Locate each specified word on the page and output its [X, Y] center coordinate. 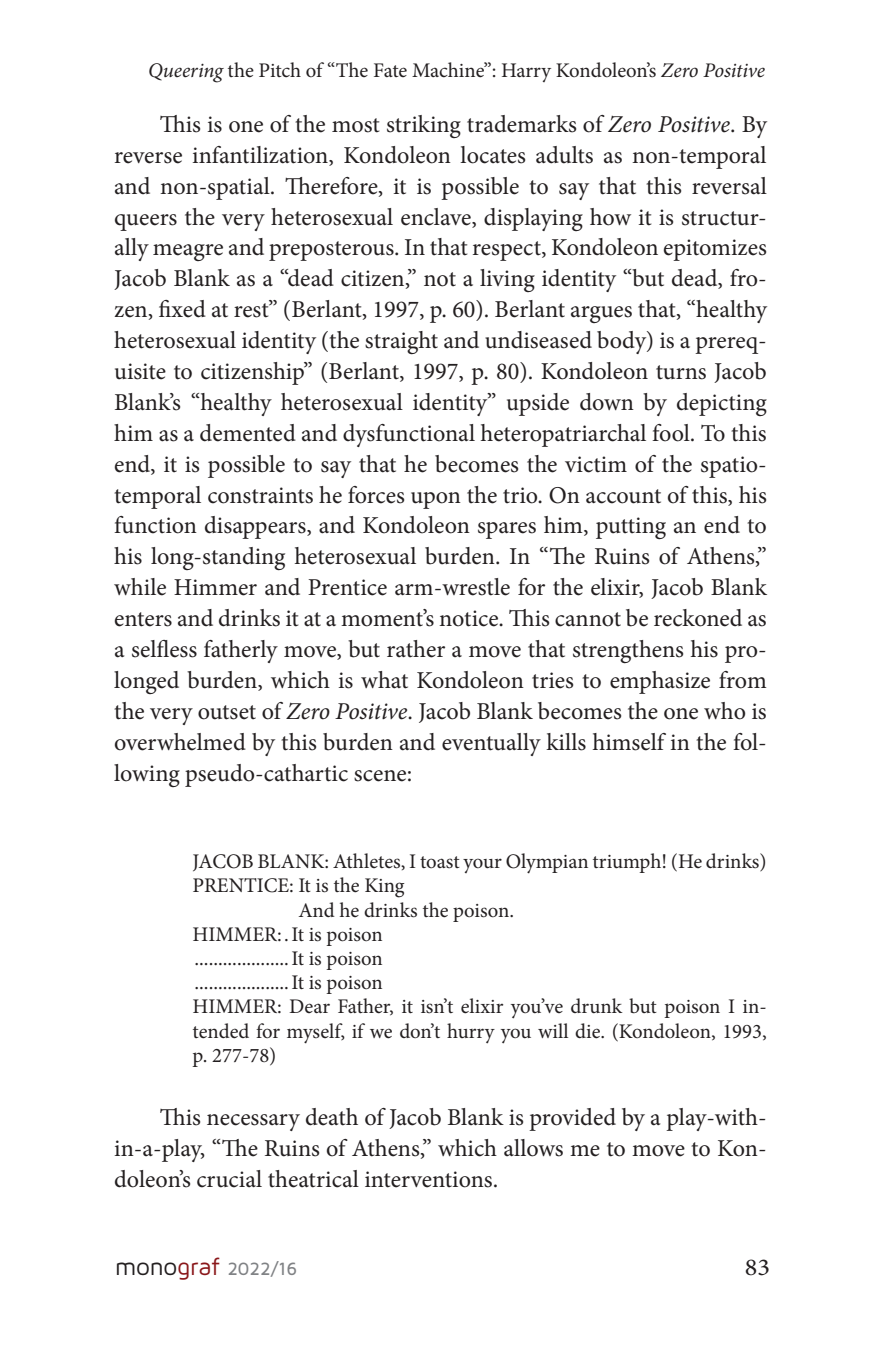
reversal [729, 186]
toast [440, 862]
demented [248, 433]
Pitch [280, 70]
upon [436, 500]
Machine [449, 70]
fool [672, 433]
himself [629, 742]
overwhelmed [180, 742]
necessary [253, 1122]
